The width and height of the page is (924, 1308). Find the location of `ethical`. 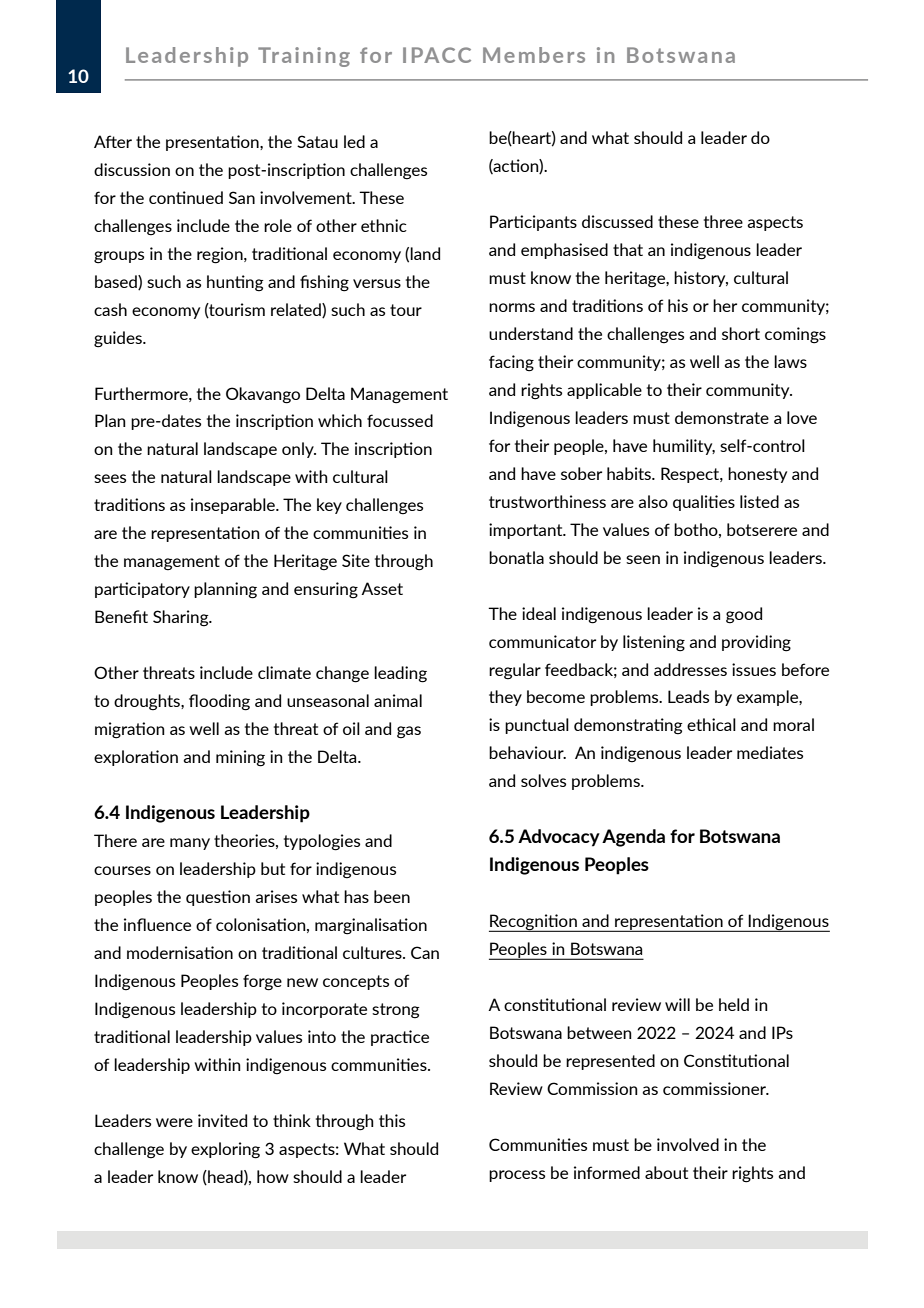

ethical is located at coordinates (711, 724).
